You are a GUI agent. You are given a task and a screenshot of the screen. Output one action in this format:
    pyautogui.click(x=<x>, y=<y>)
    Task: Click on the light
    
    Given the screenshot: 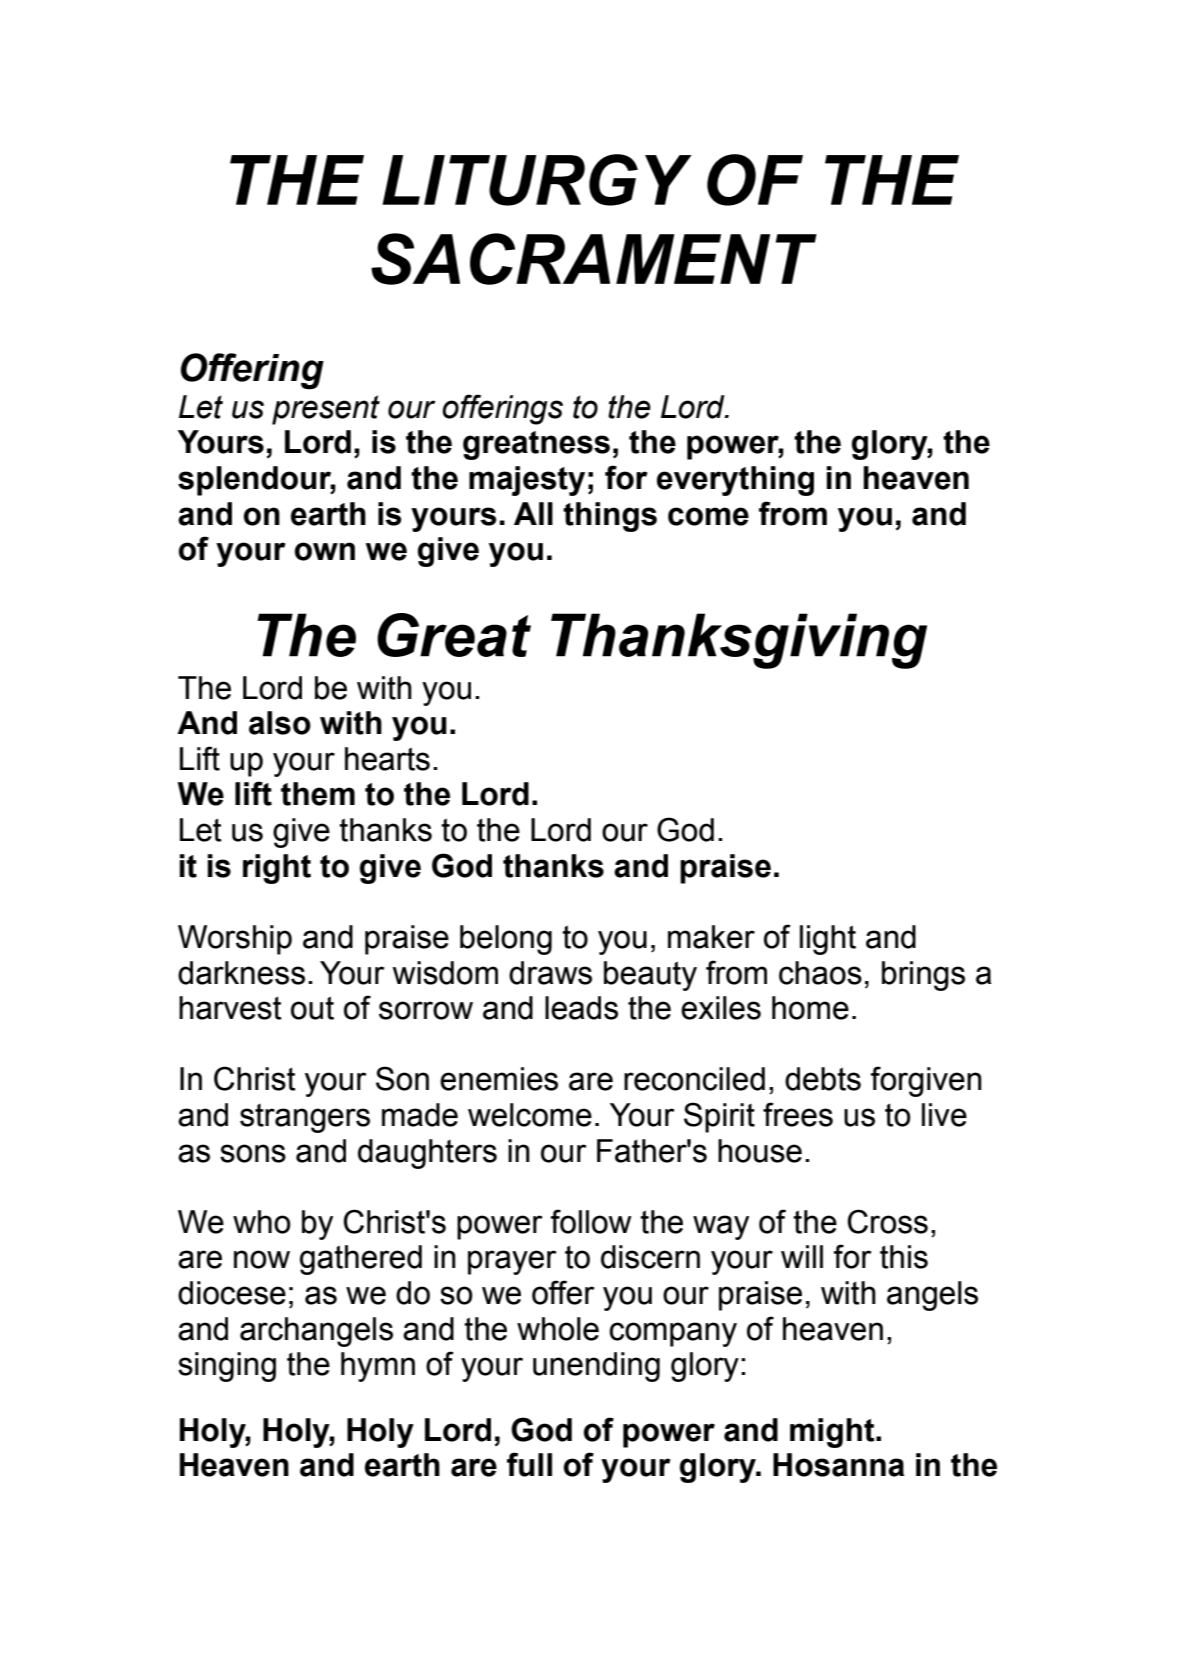 What is the action you would take?
    pyautogui.click(x=828, y=940)
